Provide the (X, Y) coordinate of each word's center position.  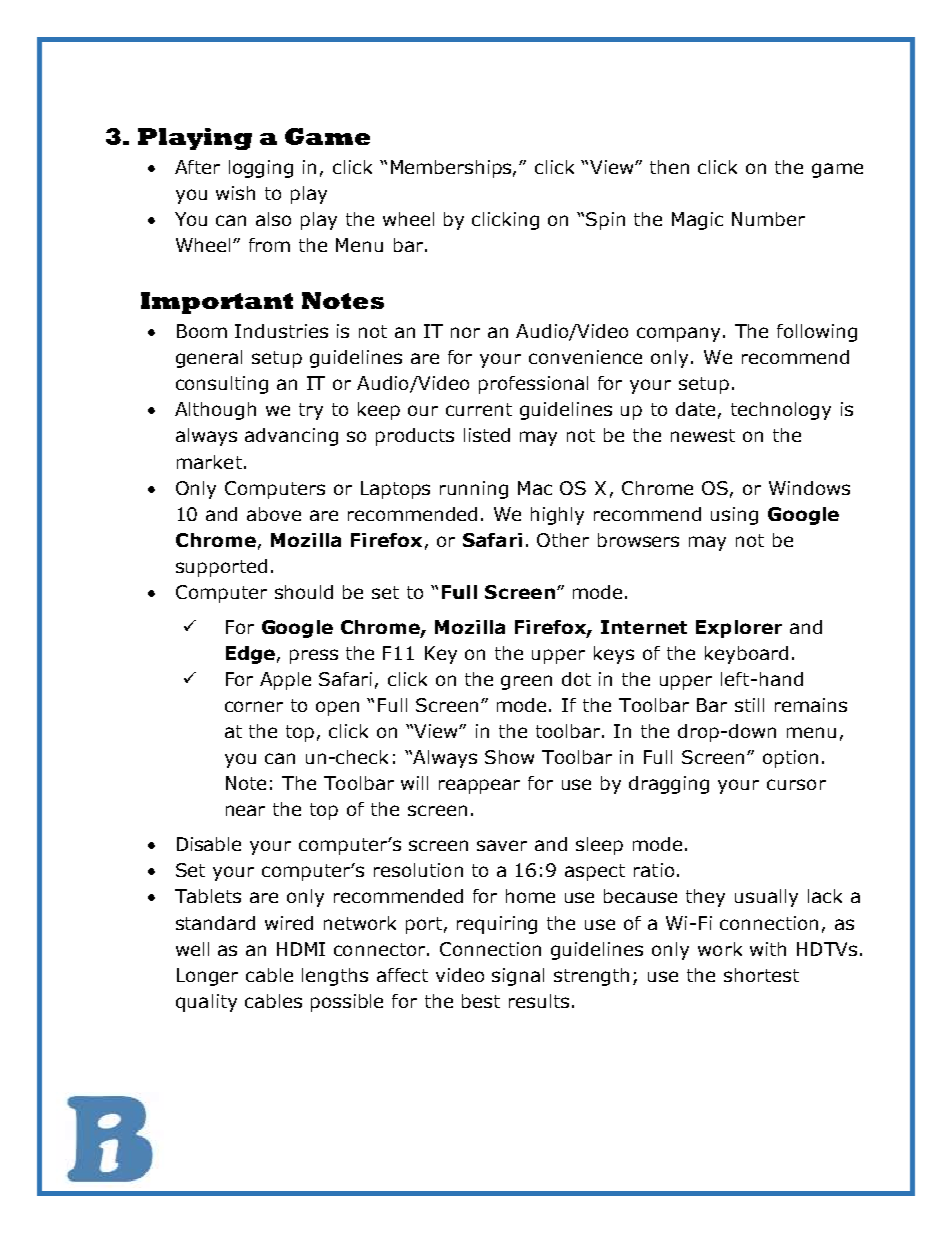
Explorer (739, 629)
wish (235, 193)
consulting (222, 385)
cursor (796, 784)
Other (563, 540)
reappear (479, 786)
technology (781, 411)
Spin (605, 221)
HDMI (301, 949)
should (304, 592)
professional (533, 385)
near (245, 810)
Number (768, 219)
